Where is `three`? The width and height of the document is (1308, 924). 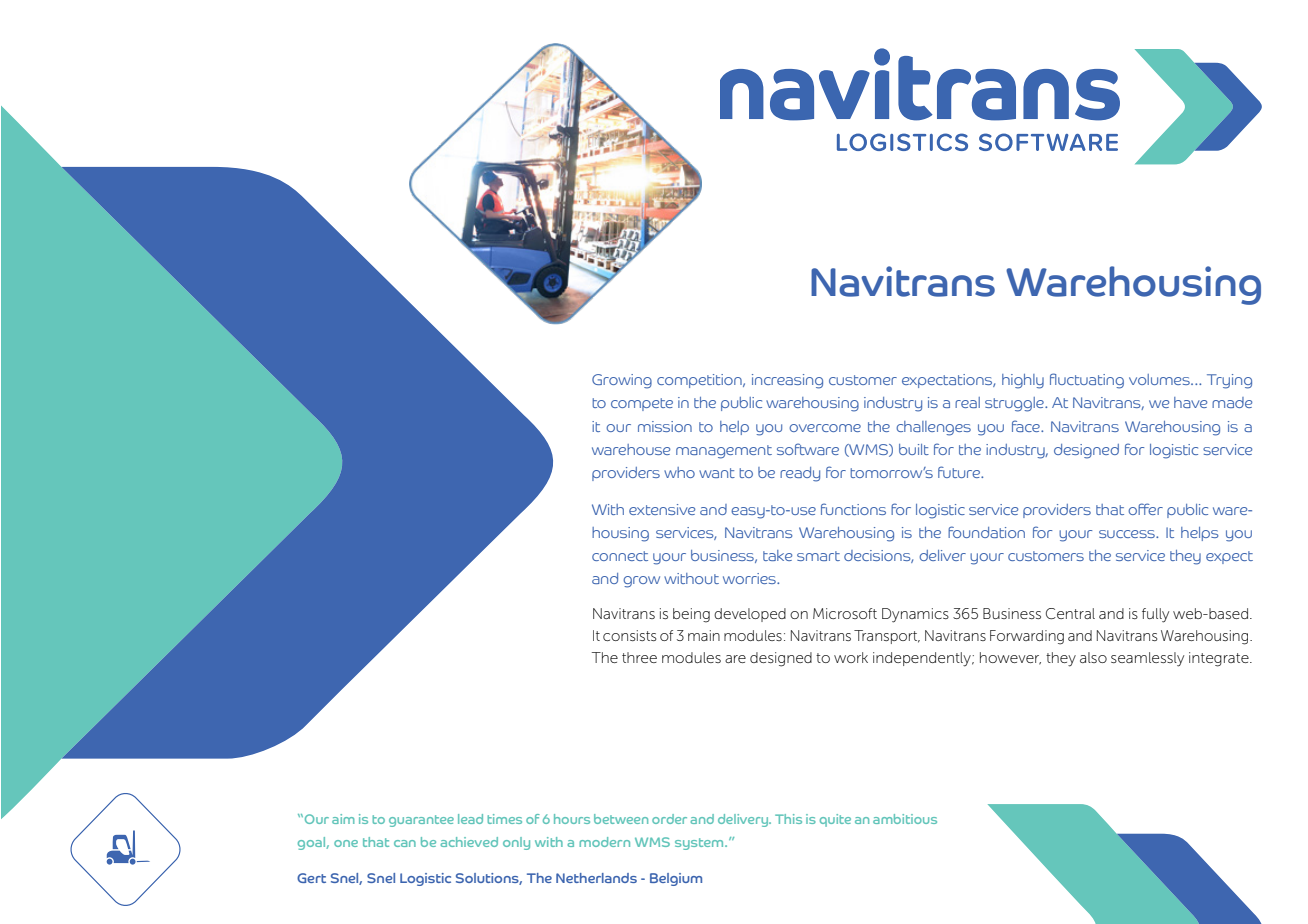
three is located at coordinates (639, 657).
